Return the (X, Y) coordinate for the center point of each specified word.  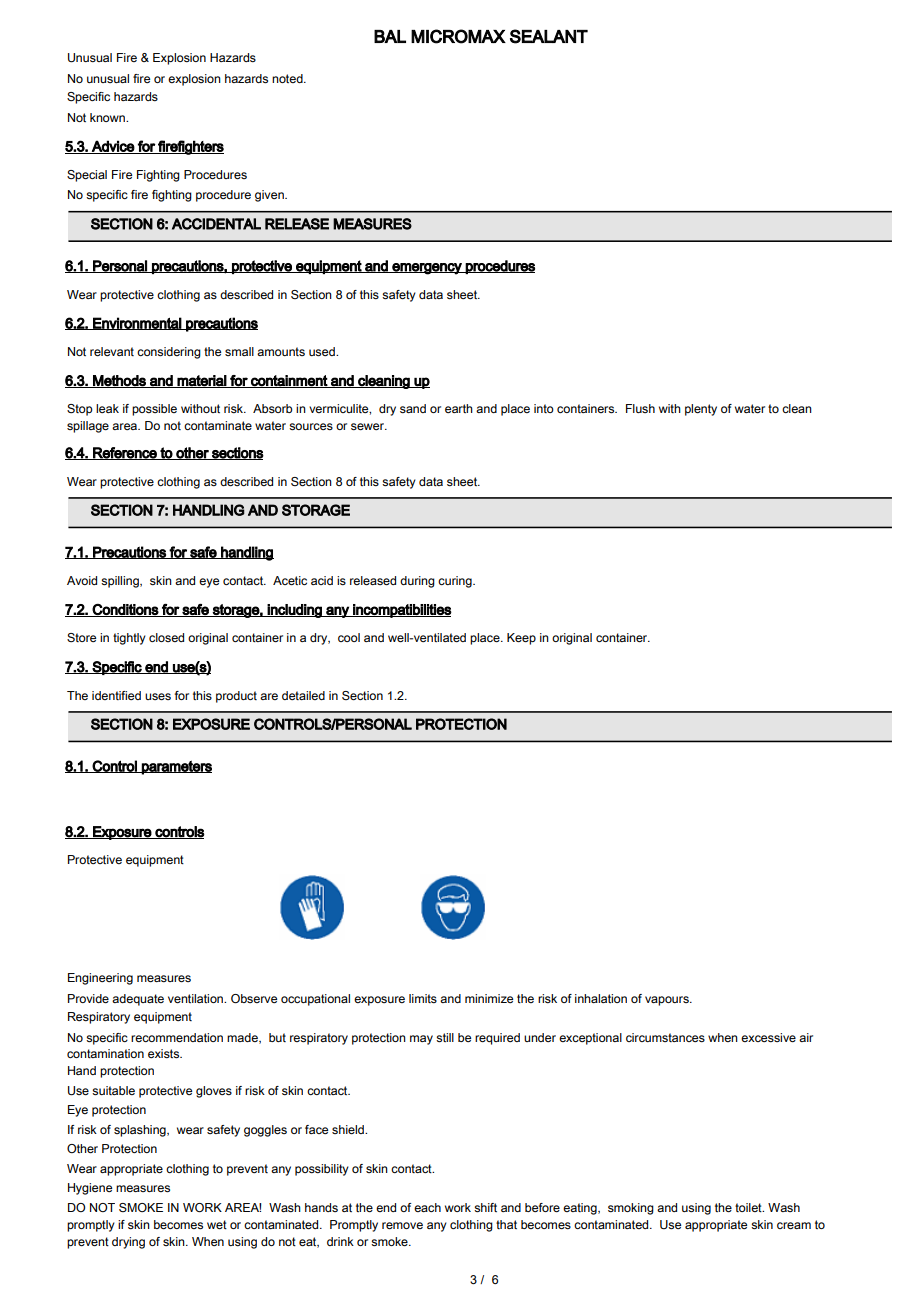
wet (217, 1224)
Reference (125, 453)
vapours (668, 1001)
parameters (176, 767)
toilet (749, 1207)
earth (459, 408)
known (108, 117)
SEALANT (549, 36)
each (427, 1207)
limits (423, 998)
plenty (701, 410)
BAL (390, 36)
